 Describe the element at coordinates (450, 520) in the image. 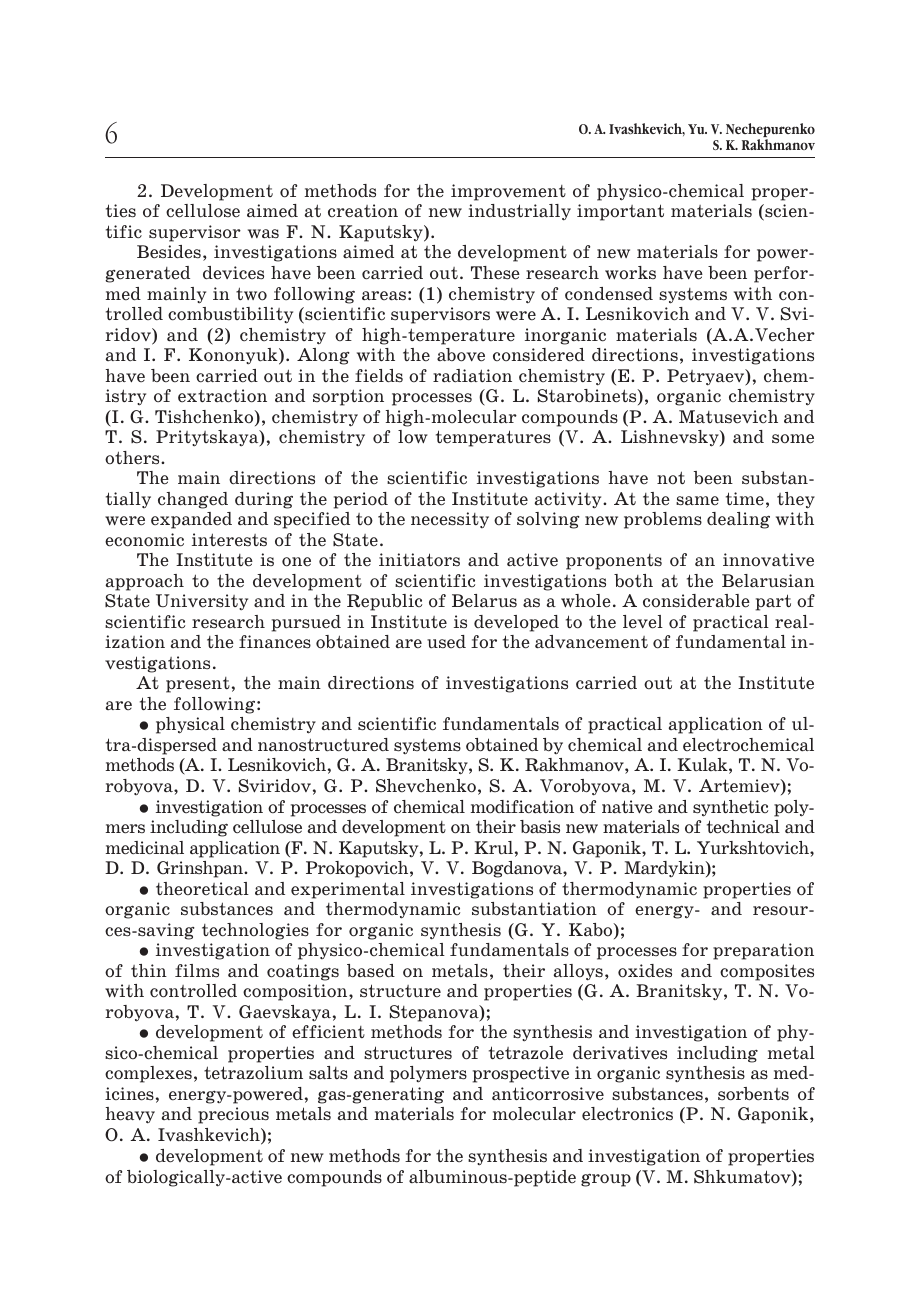

I see `necessity` at that location.
